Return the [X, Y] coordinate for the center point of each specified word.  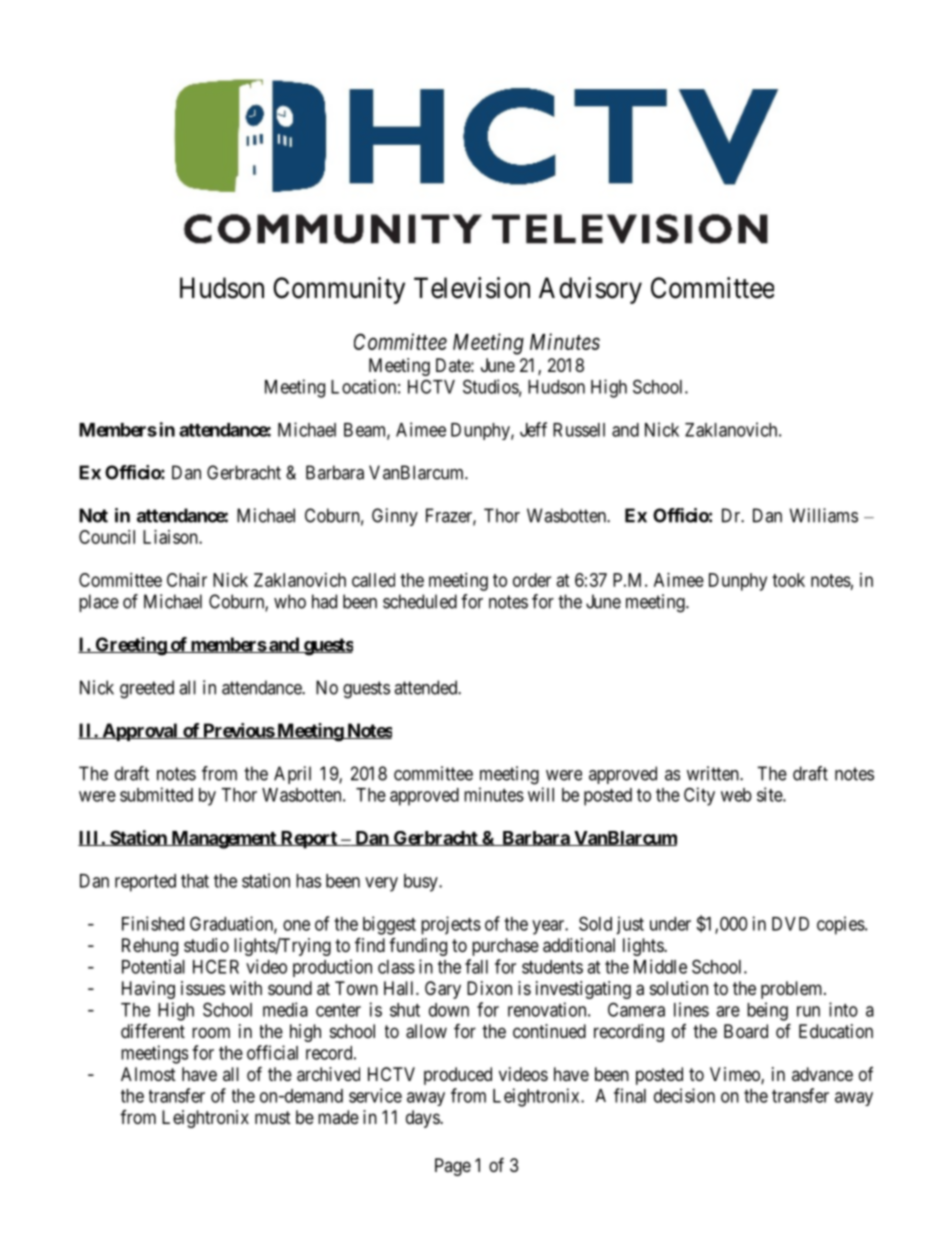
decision [684, 1095]
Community [339, 290]
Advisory [590, 290]
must [273, 1117]
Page [453, 1167]
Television [472, 288]
